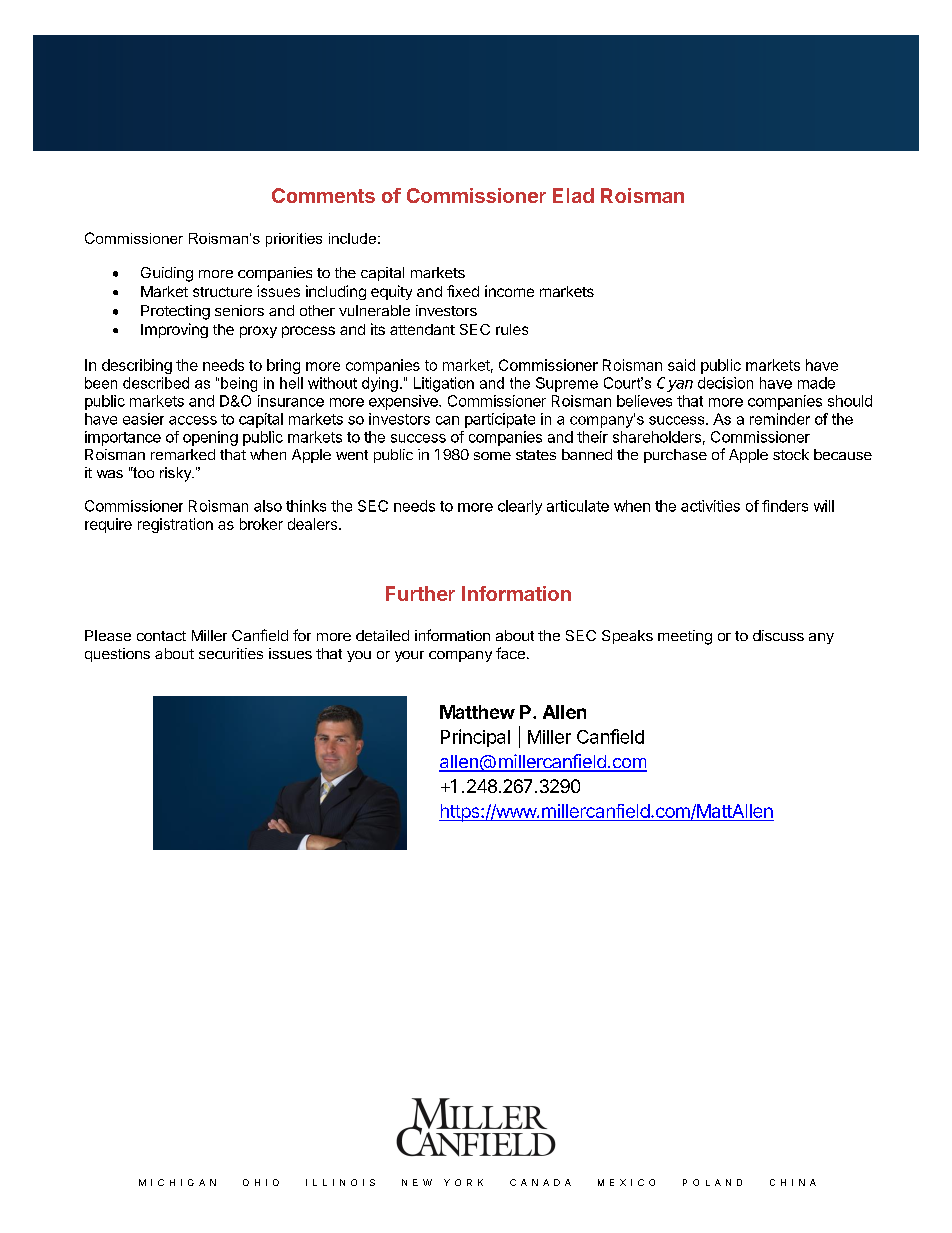 This page has height=1233, width=952. I want to click on discuss, so click(778, 635).
